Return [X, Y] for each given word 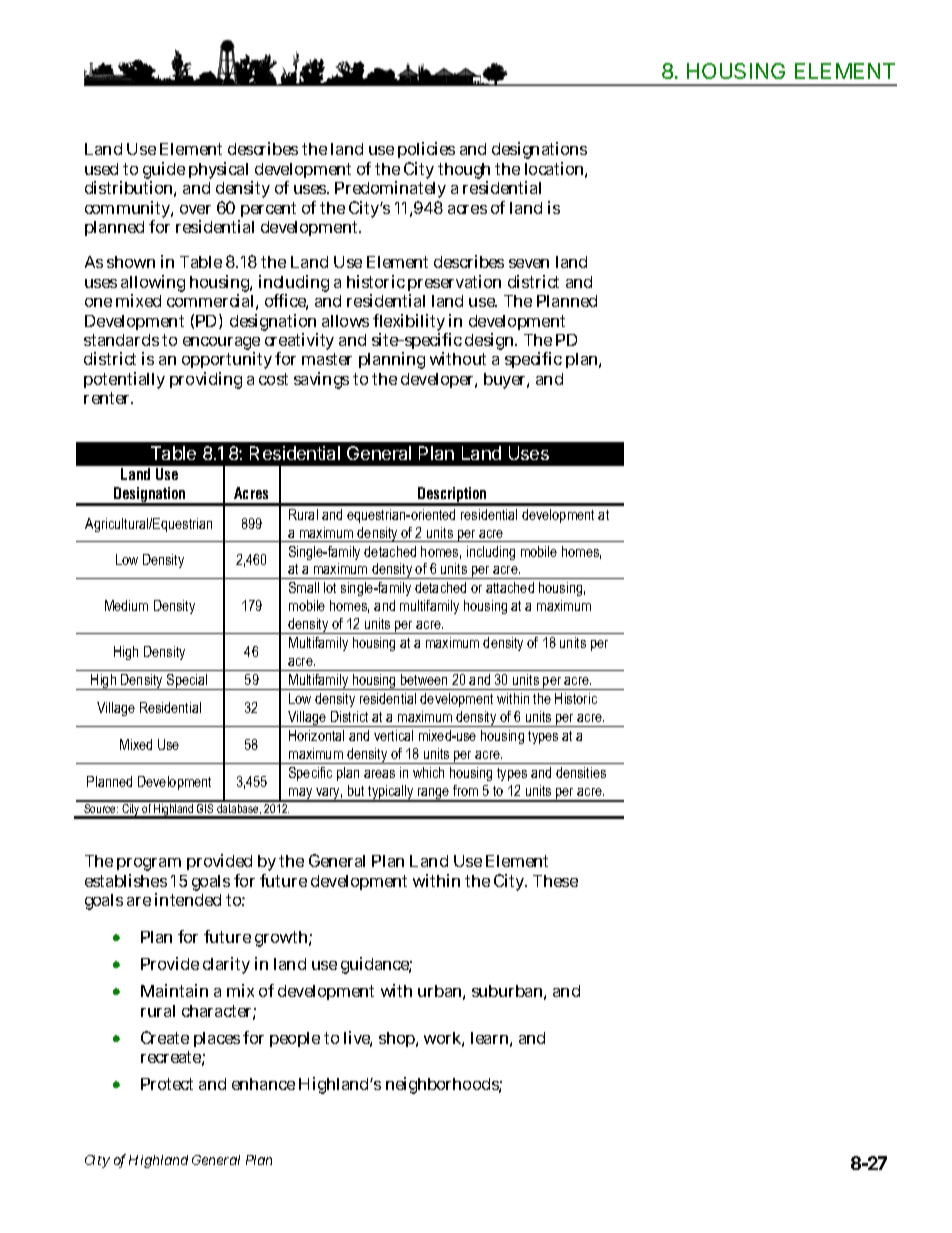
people [295, 1039]
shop [398, 1039]
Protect [167, 1084]
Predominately [390, 191]
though [464, 172]
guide [164, 172]
